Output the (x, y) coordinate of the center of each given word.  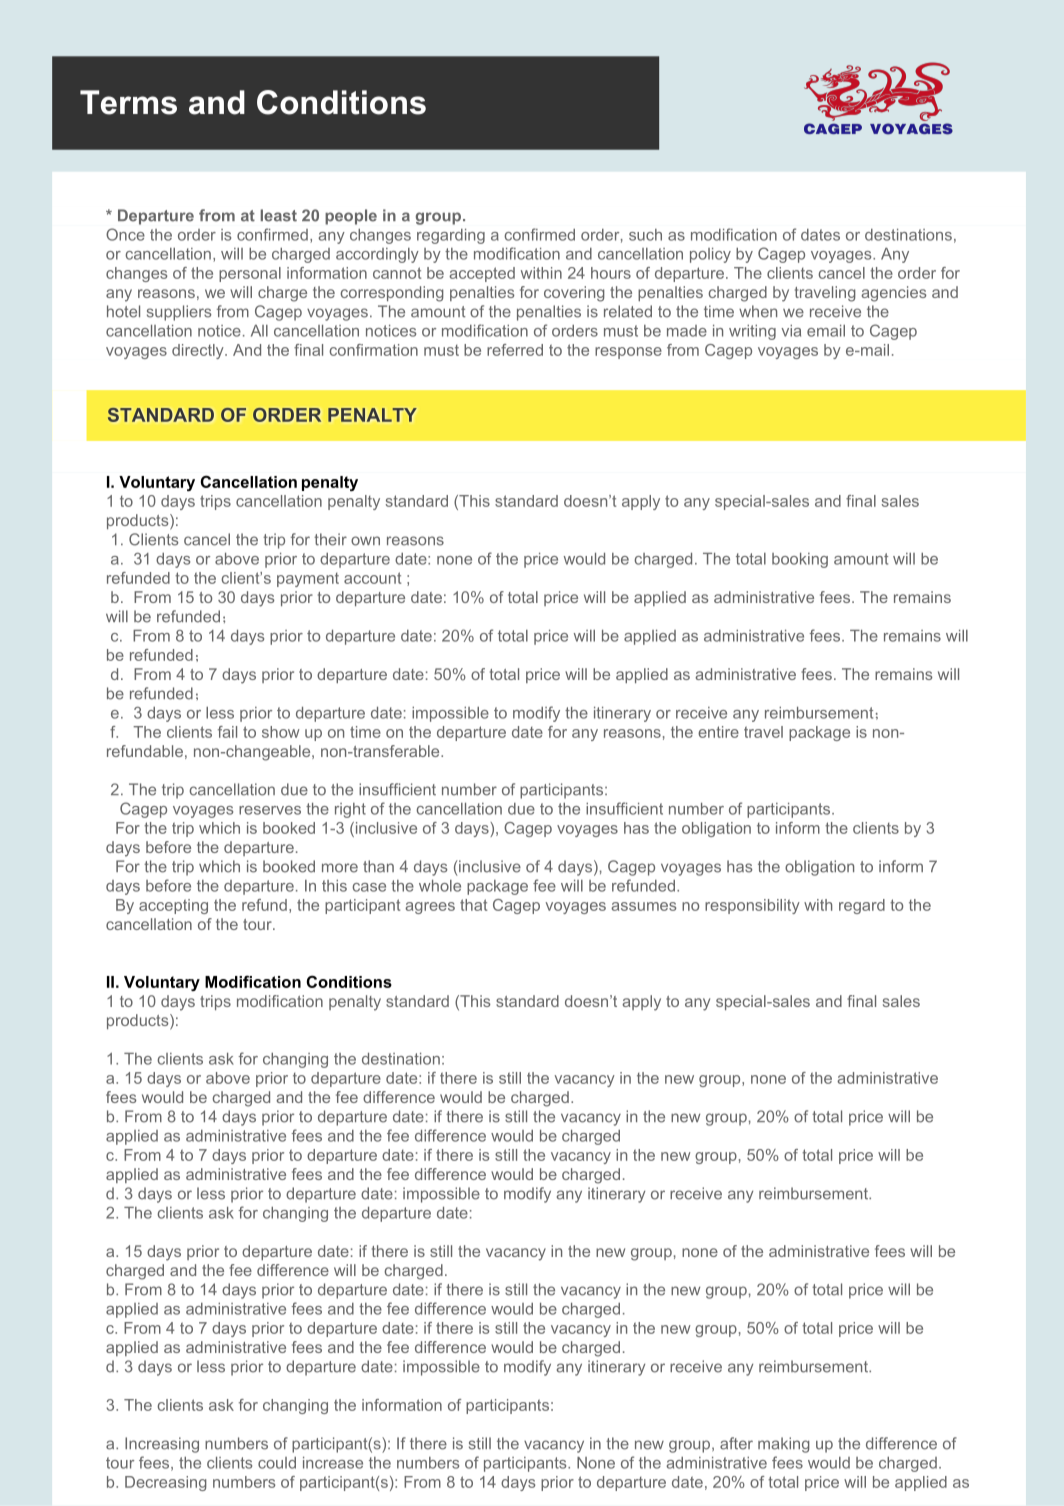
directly (199, 351)
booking (800, 560)
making (784, 1445)
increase (333, 1463)
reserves (270, 810)
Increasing (162, 1445)
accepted (482, 274)
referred (515, 350)
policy (710, 255)
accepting (173, 906)
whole (440, 886)
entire (718, 732)
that (473, 905)
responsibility (752, 906)
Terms (128, 102)
